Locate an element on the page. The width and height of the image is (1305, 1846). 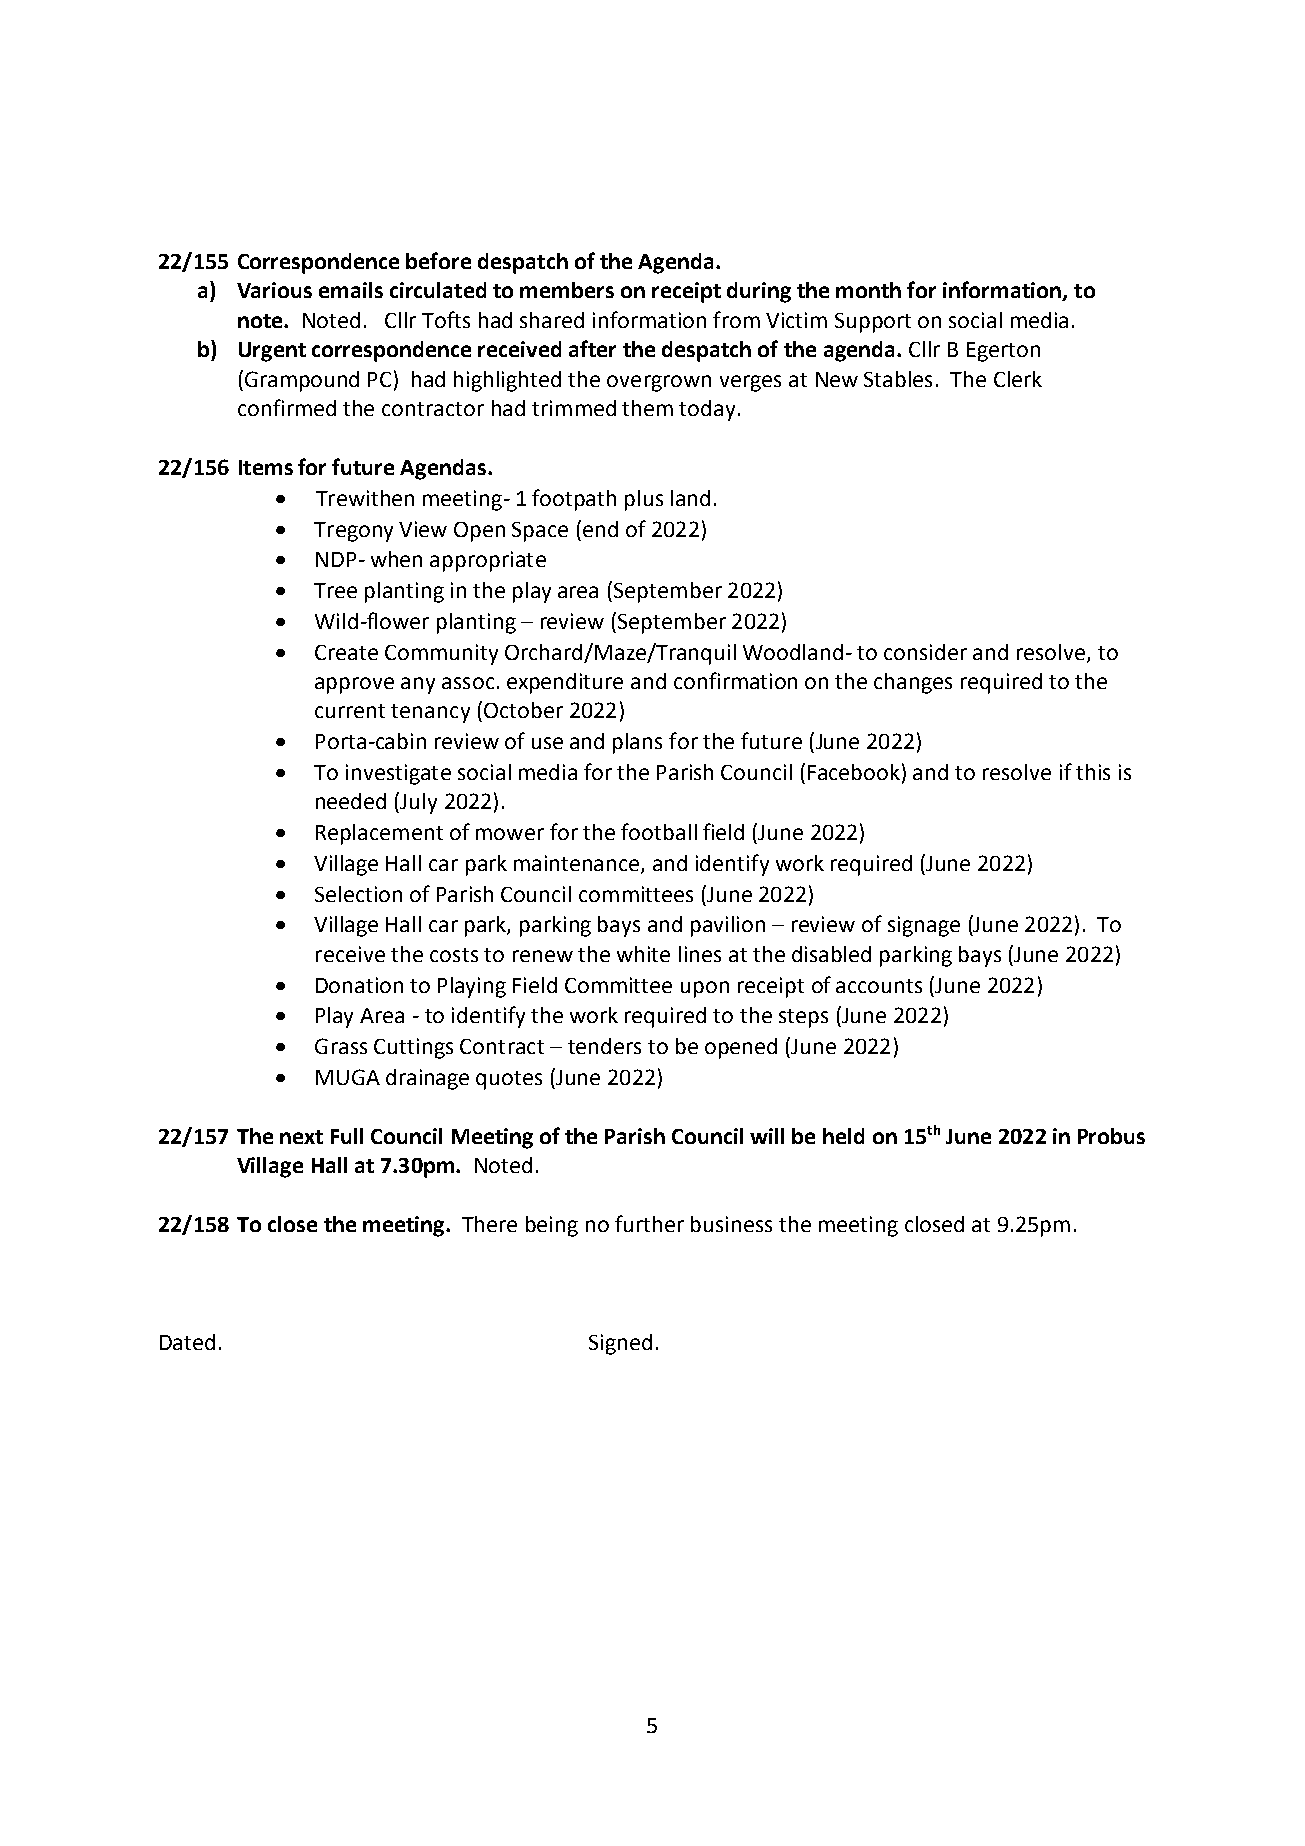
Various is located at coordinates (274, 290).
